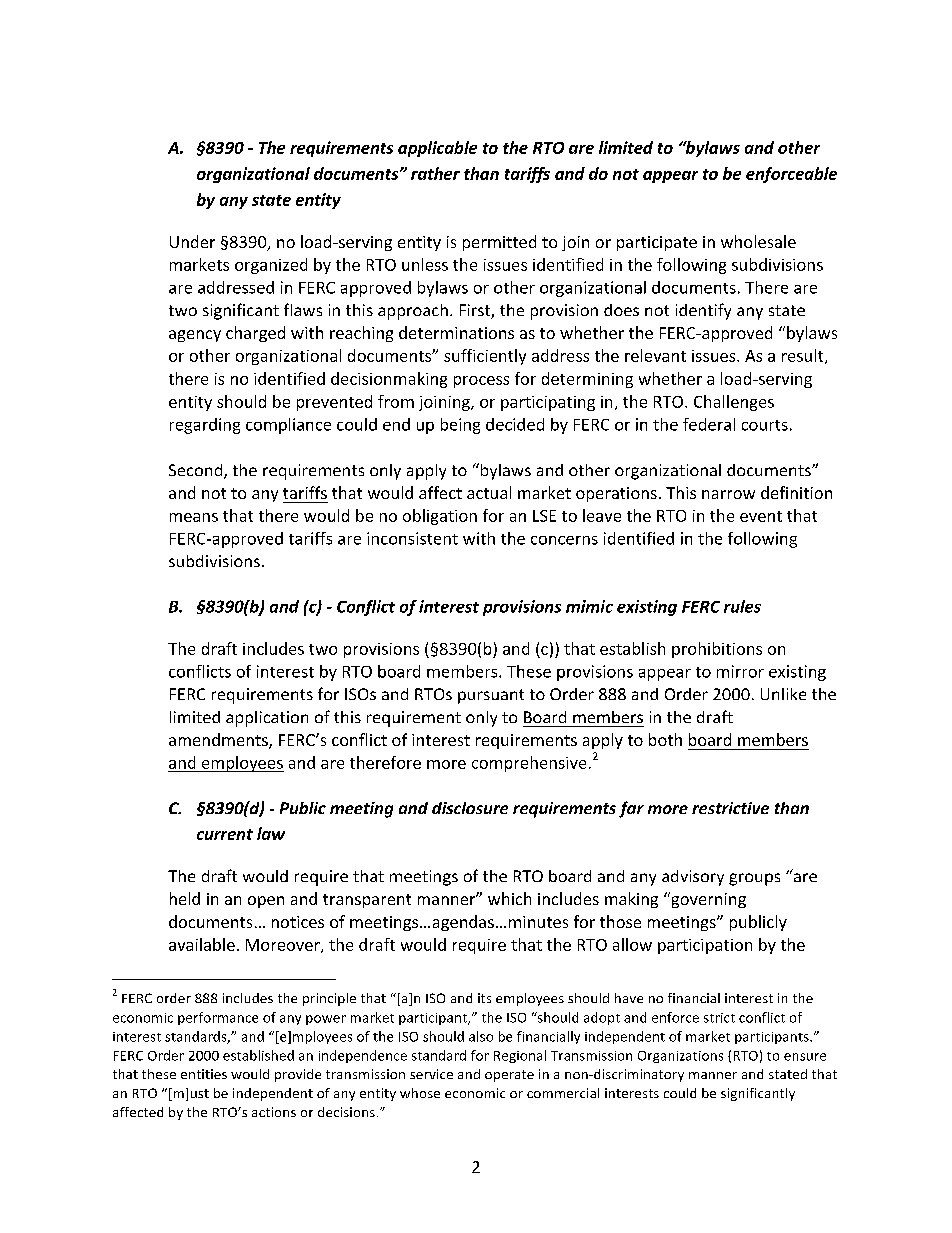 Image resolution: width=952 pixels, height=1233 pixels. Describe the element at coordinates (717, 650) in the image. I see `prohibitions` at that location.
